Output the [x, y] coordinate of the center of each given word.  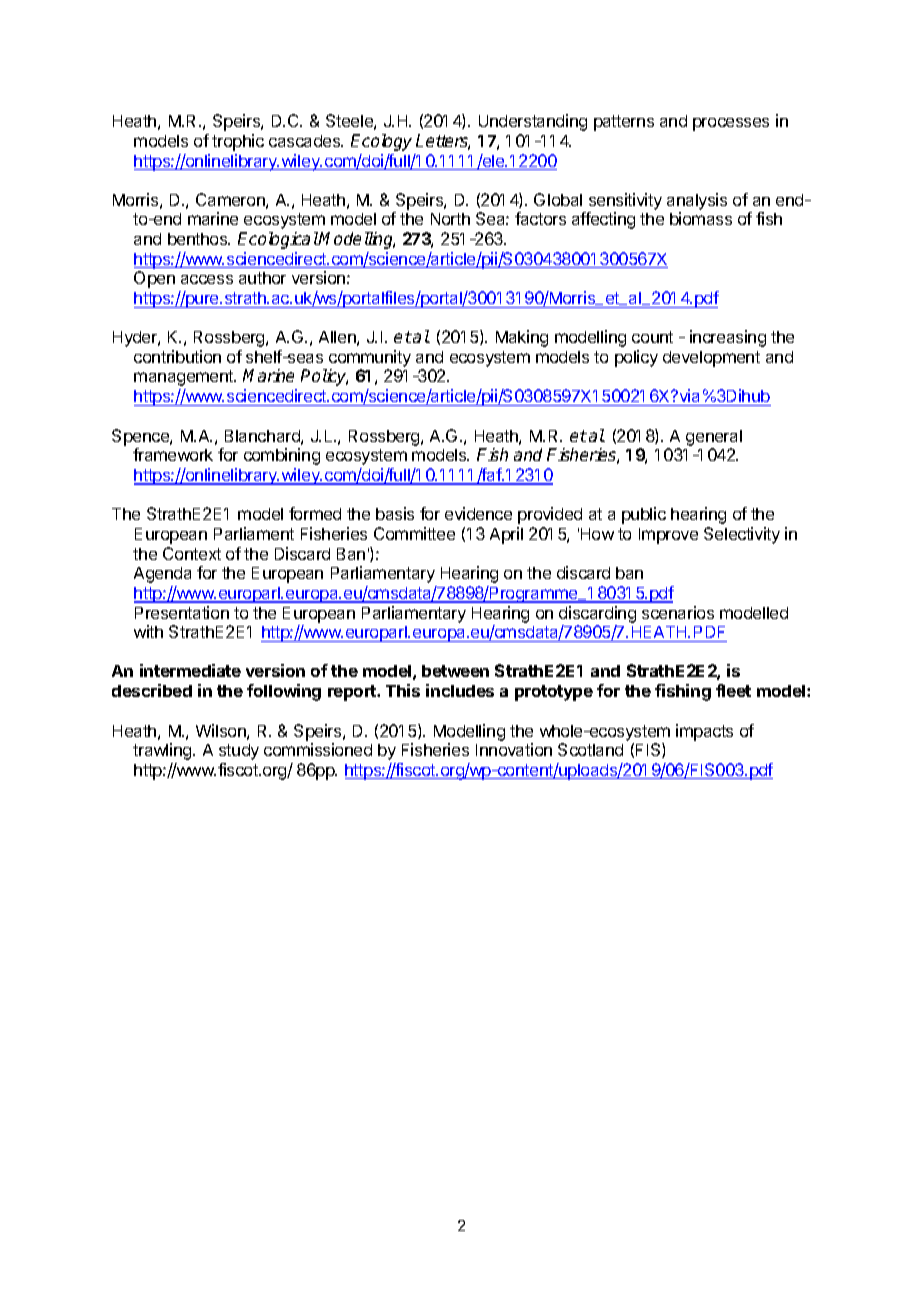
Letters [443, 142]
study [239, 752]
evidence [478, 513]
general [714, 439]
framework [173, 454]
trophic [238, 142]
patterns [624, 123]
